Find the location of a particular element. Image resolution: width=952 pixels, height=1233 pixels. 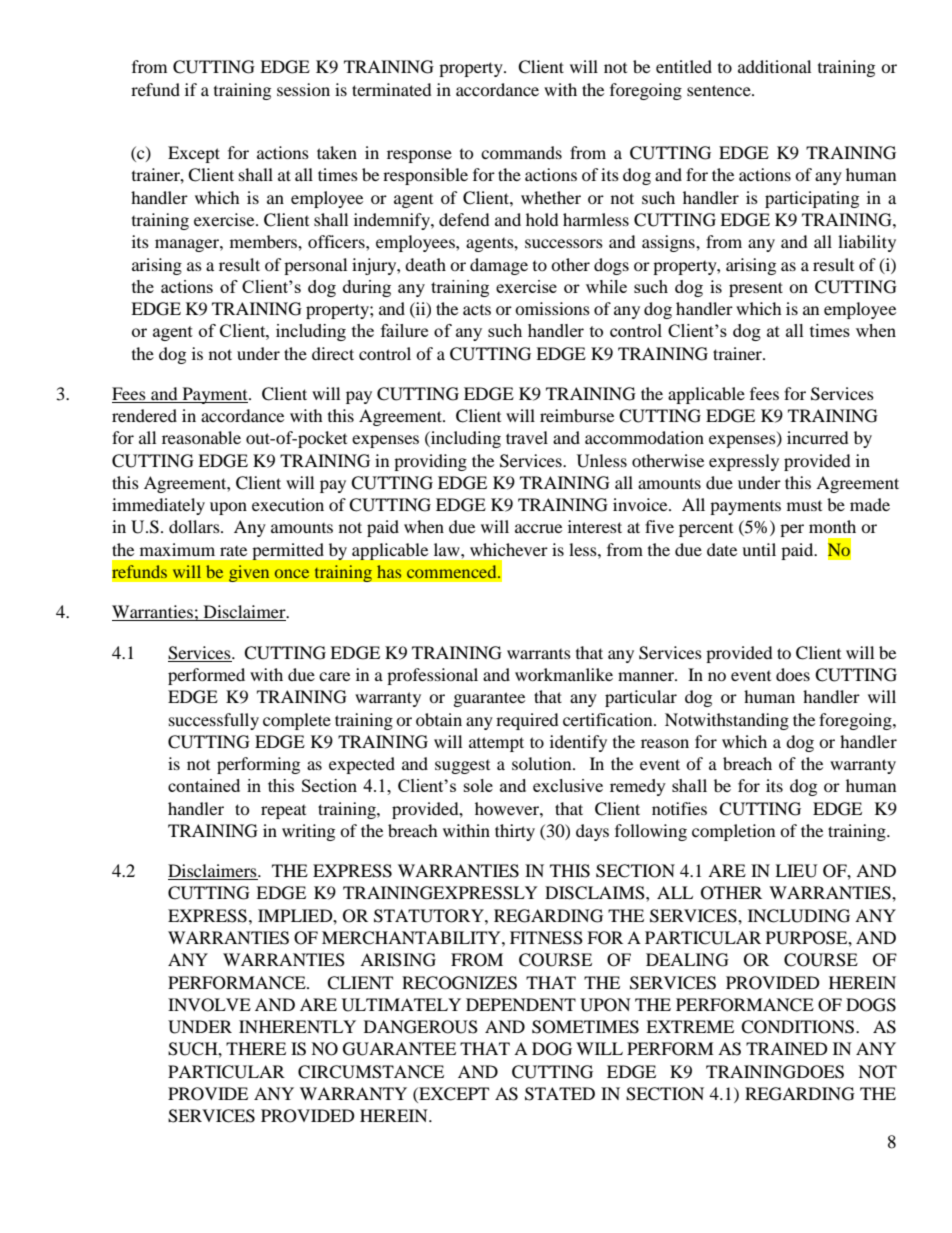

additional is located at coordinates (774, 66).
